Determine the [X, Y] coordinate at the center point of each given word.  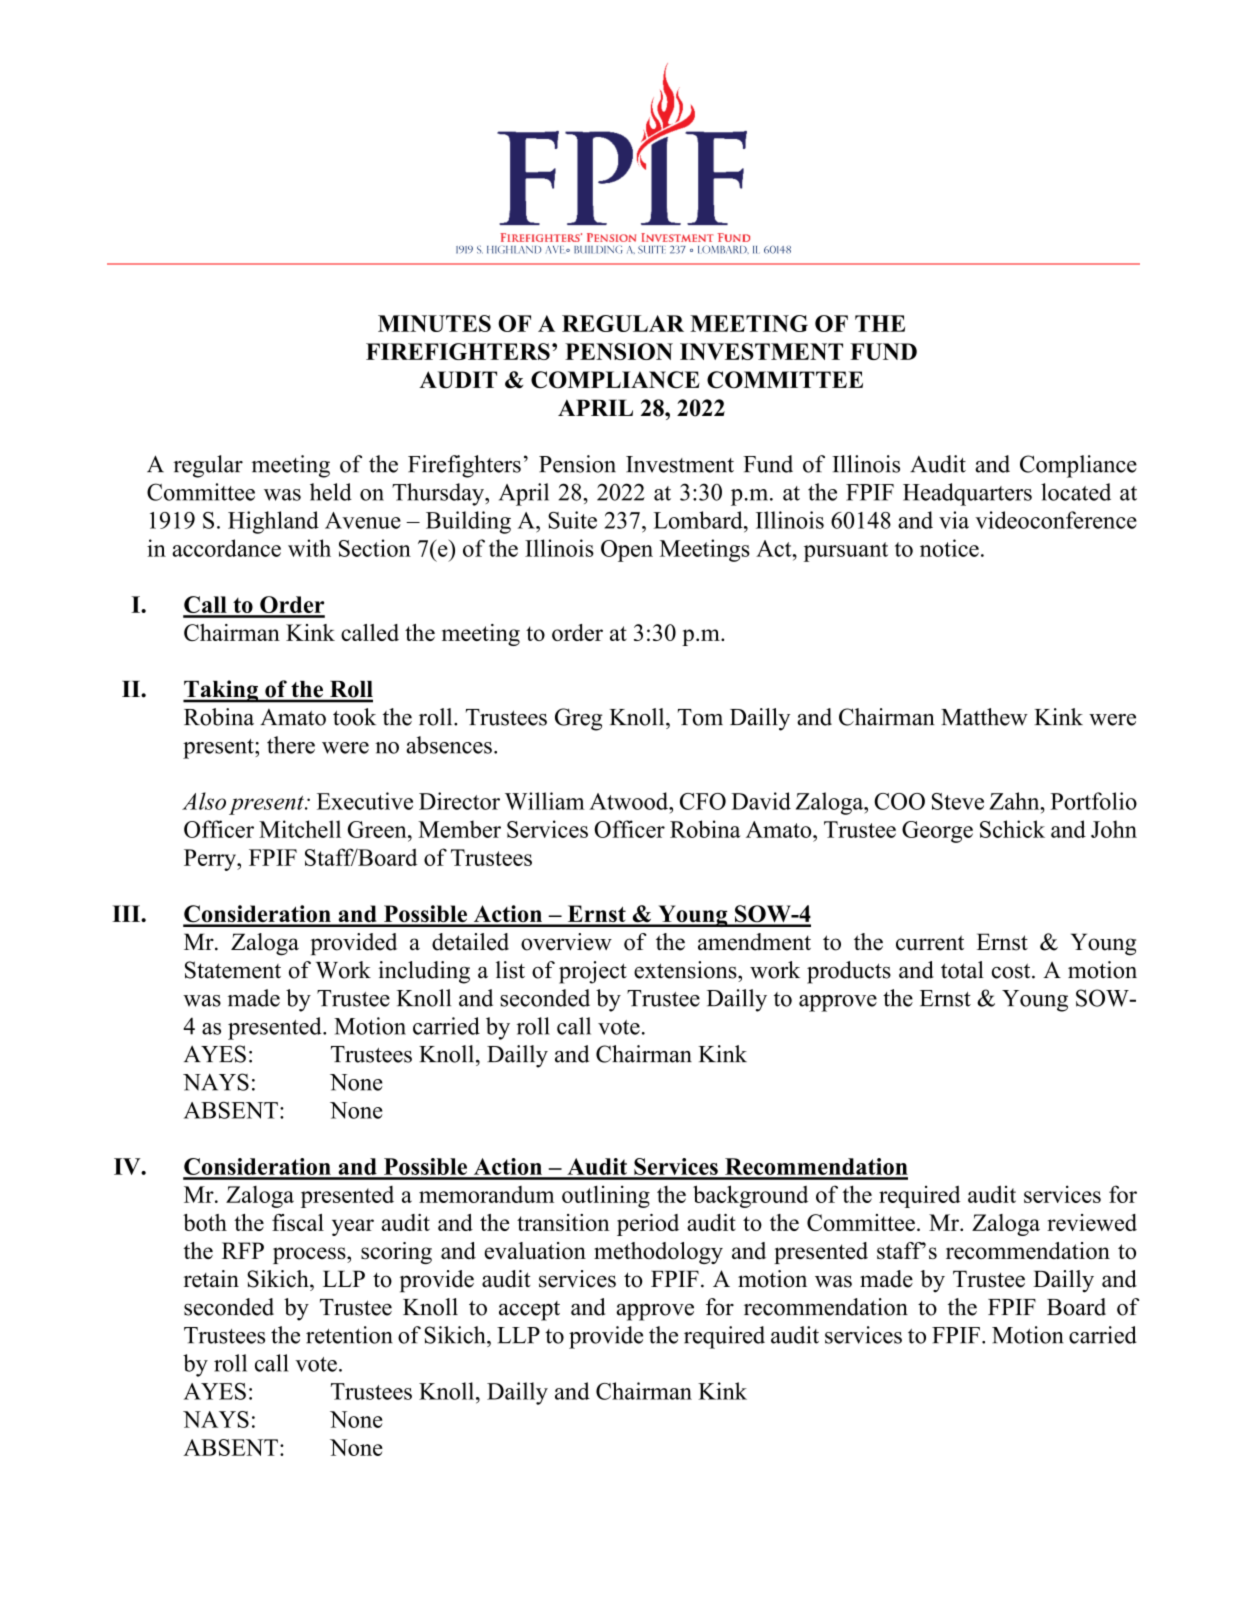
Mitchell [300, 829]
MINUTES [434, 323]
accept [529, 1311]
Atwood [630, 801]
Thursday [439, 494]
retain [211, 1279]
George [937, 832]
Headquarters [967, 494]
